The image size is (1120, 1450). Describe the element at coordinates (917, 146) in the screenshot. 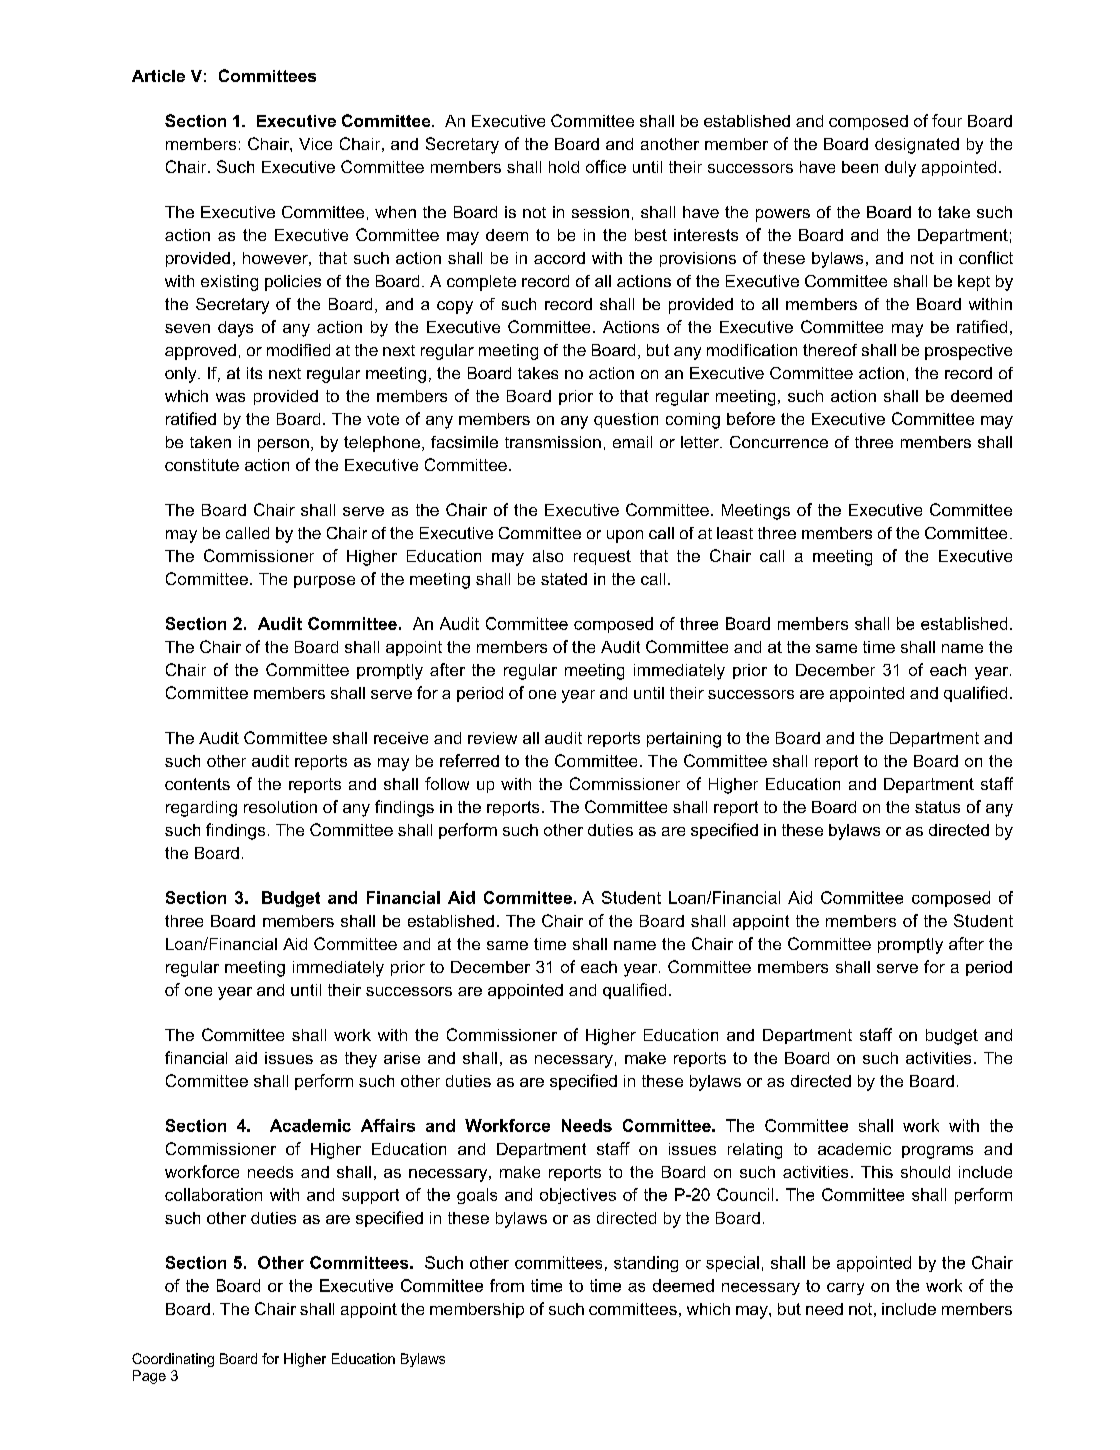

I see `designated` at that location.
